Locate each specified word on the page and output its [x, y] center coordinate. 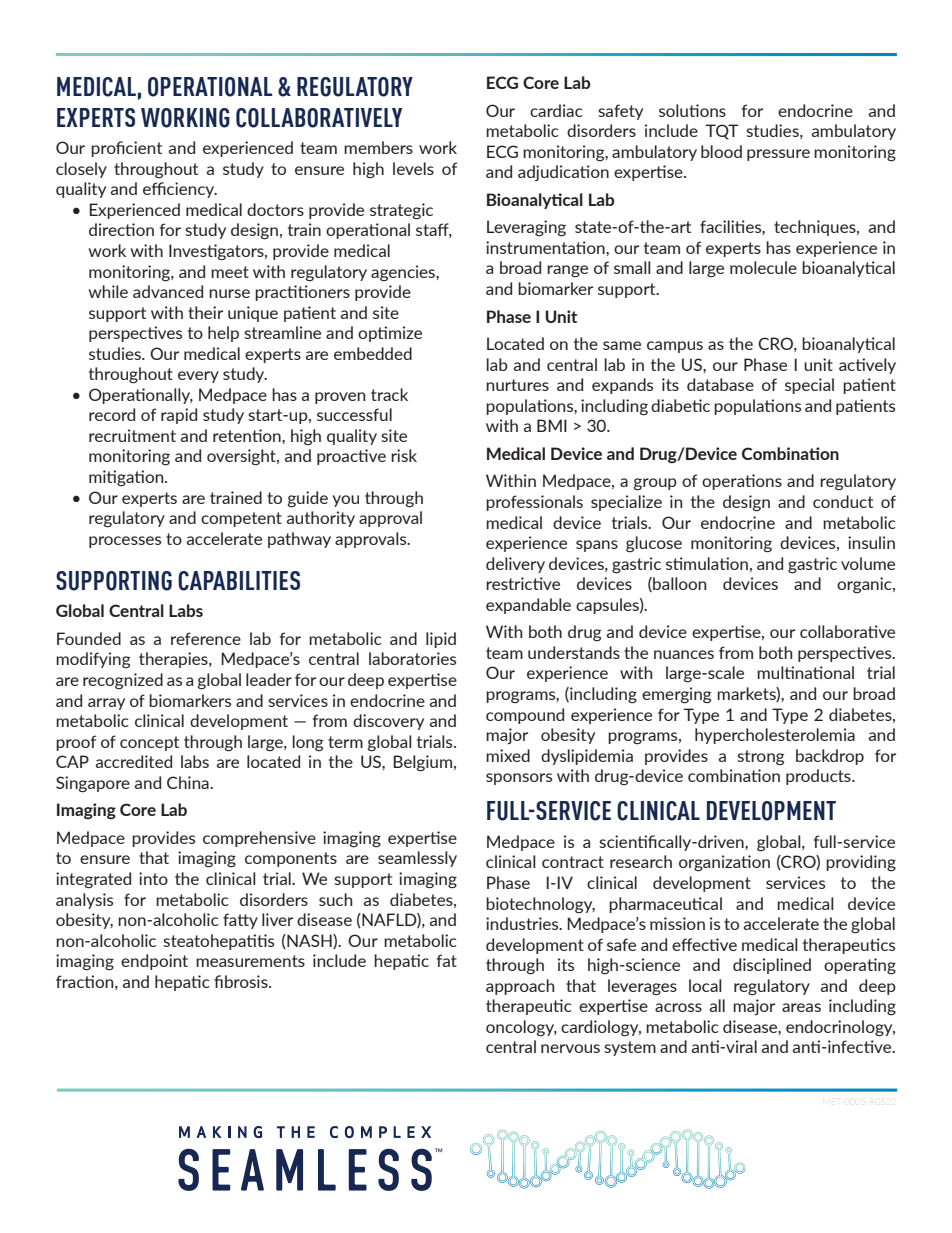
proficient [126, 149]
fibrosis [242, 981]
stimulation [707, 563]
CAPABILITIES [239, 581]
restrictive [523, 583]
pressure [778, 155]
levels [413, 168]
